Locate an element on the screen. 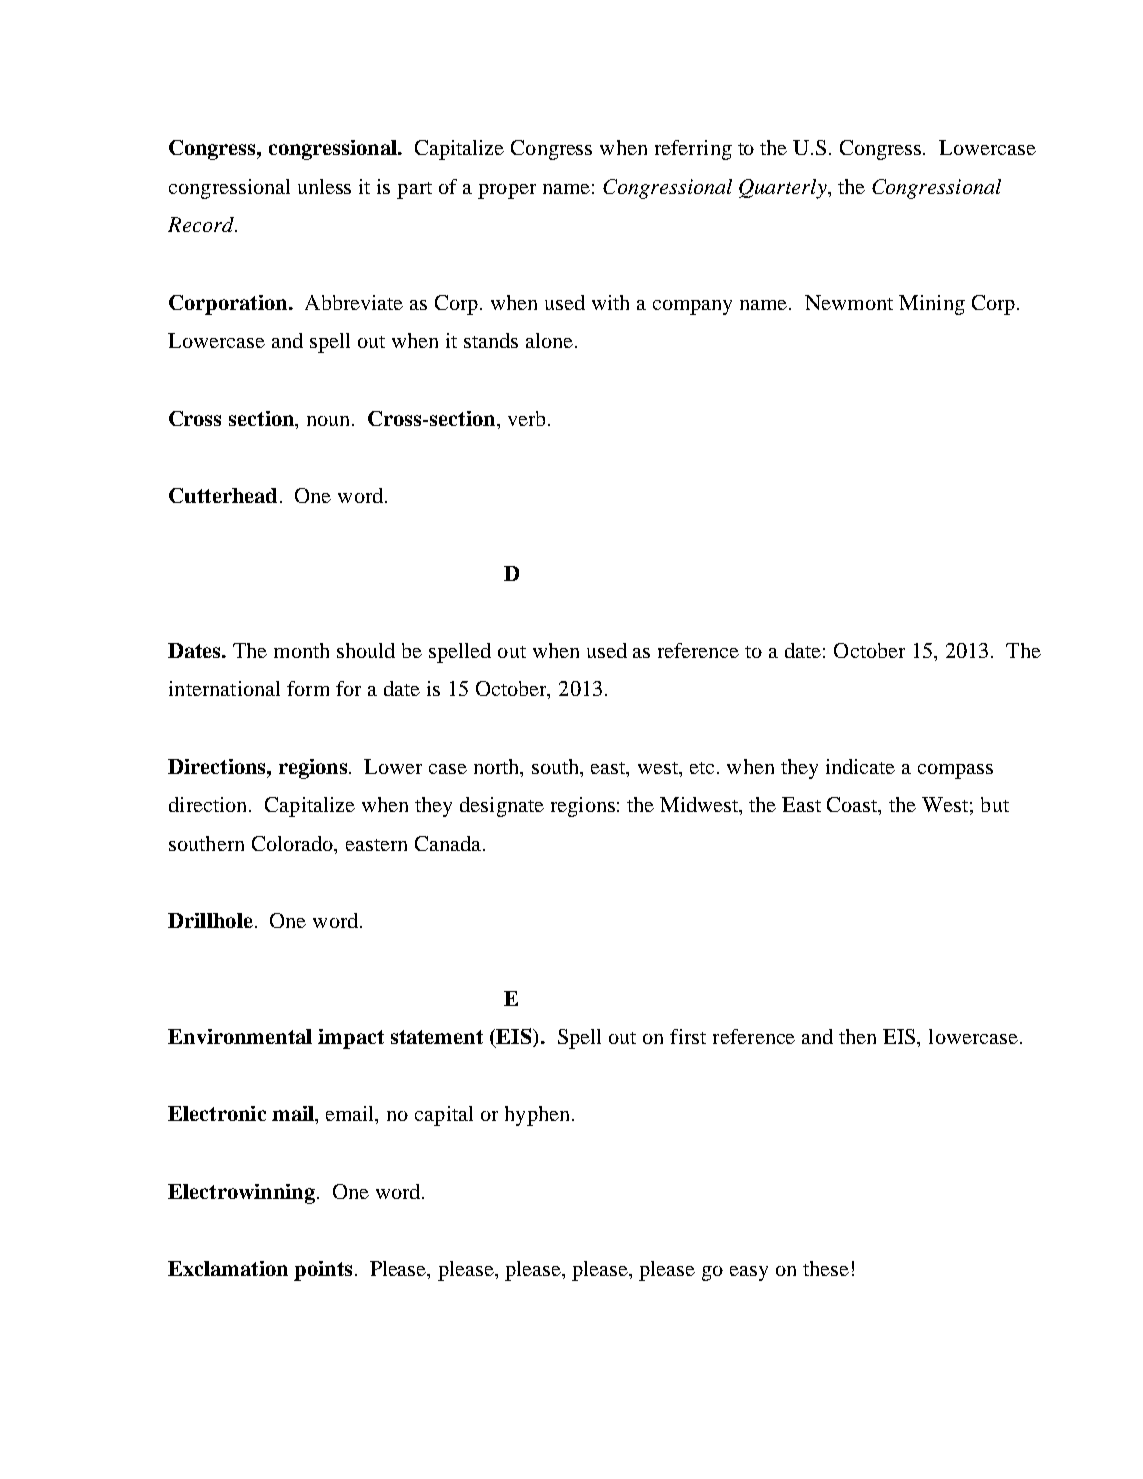  then is located at coordinates (857, 1036).
